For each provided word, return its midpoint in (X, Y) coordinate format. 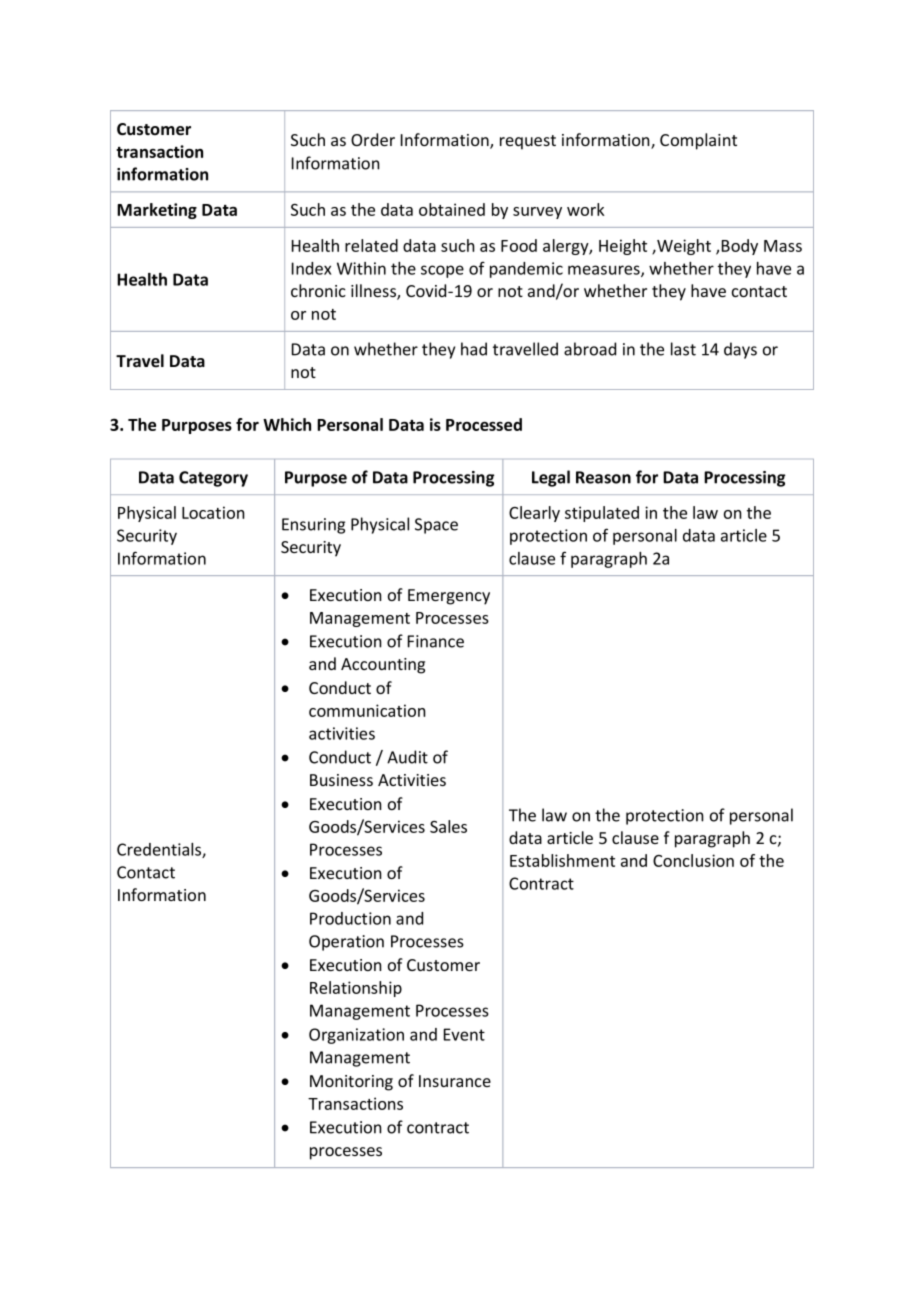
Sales (448, 826)
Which (287, 424)
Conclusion (693, 860)
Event (464, 1034)
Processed (484, 424)
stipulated (602, 514)
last (683, 349)
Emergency (449, 597)
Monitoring (351, 1083)
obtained (452, 209)
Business (341, 780)
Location (213, 512)
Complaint (698, 141)
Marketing (157, 211)
